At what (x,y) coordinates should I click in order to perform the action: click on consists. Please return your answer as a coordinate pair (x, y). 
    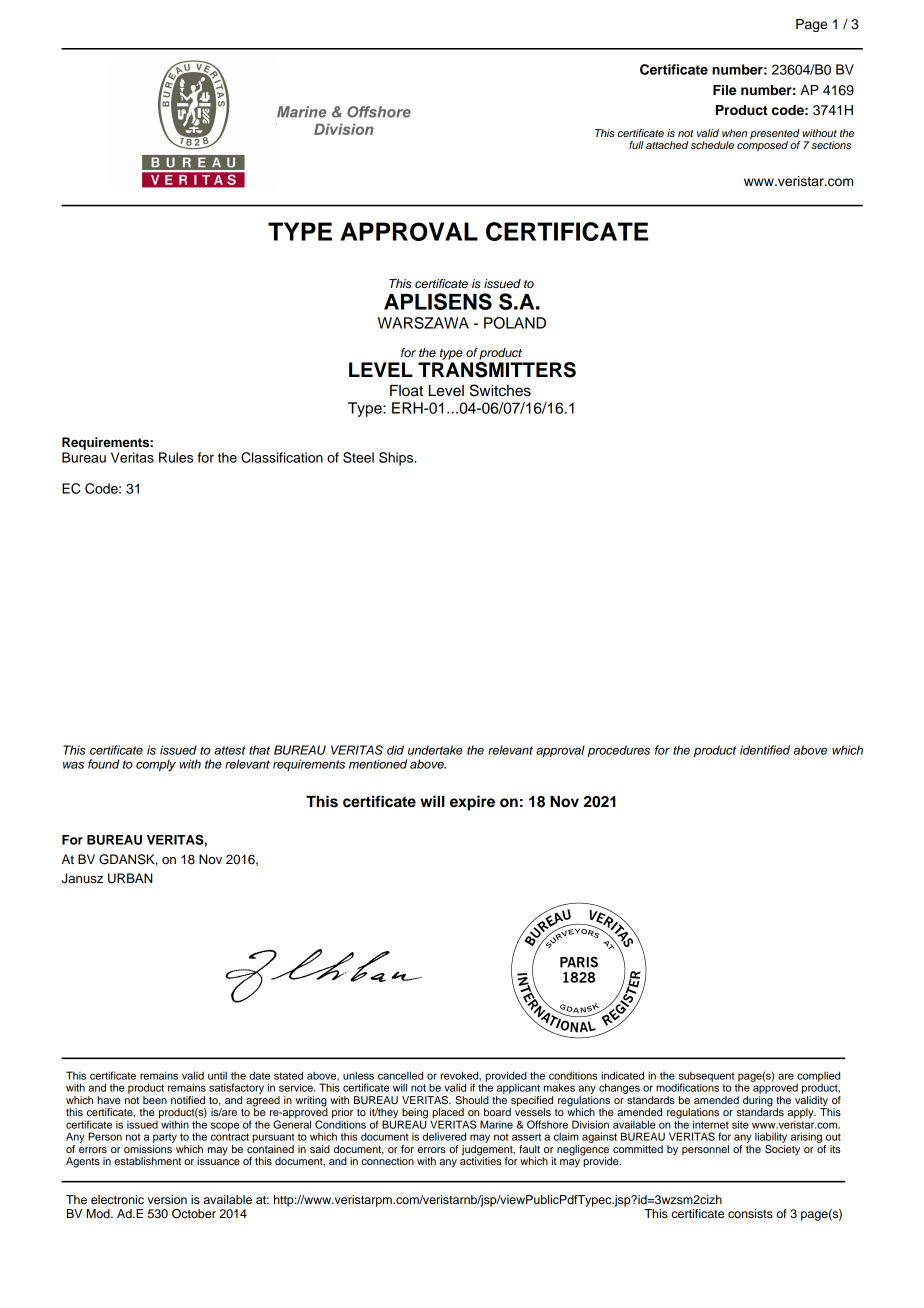
    Looking at the image, I should click on (750, 1213).
